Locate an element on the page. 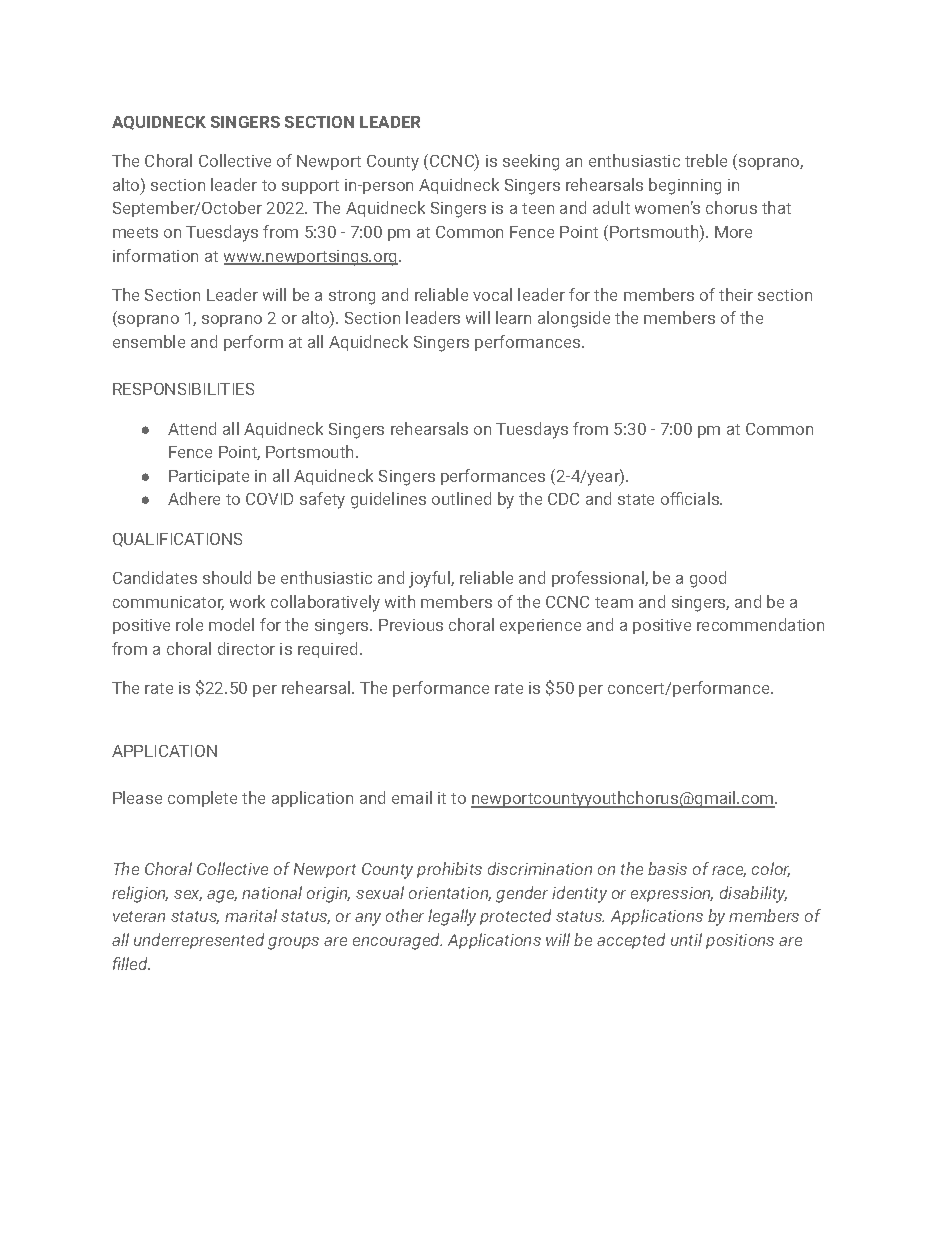 This document has height=1233, width=952. support is located at coordinates (310, 187).
